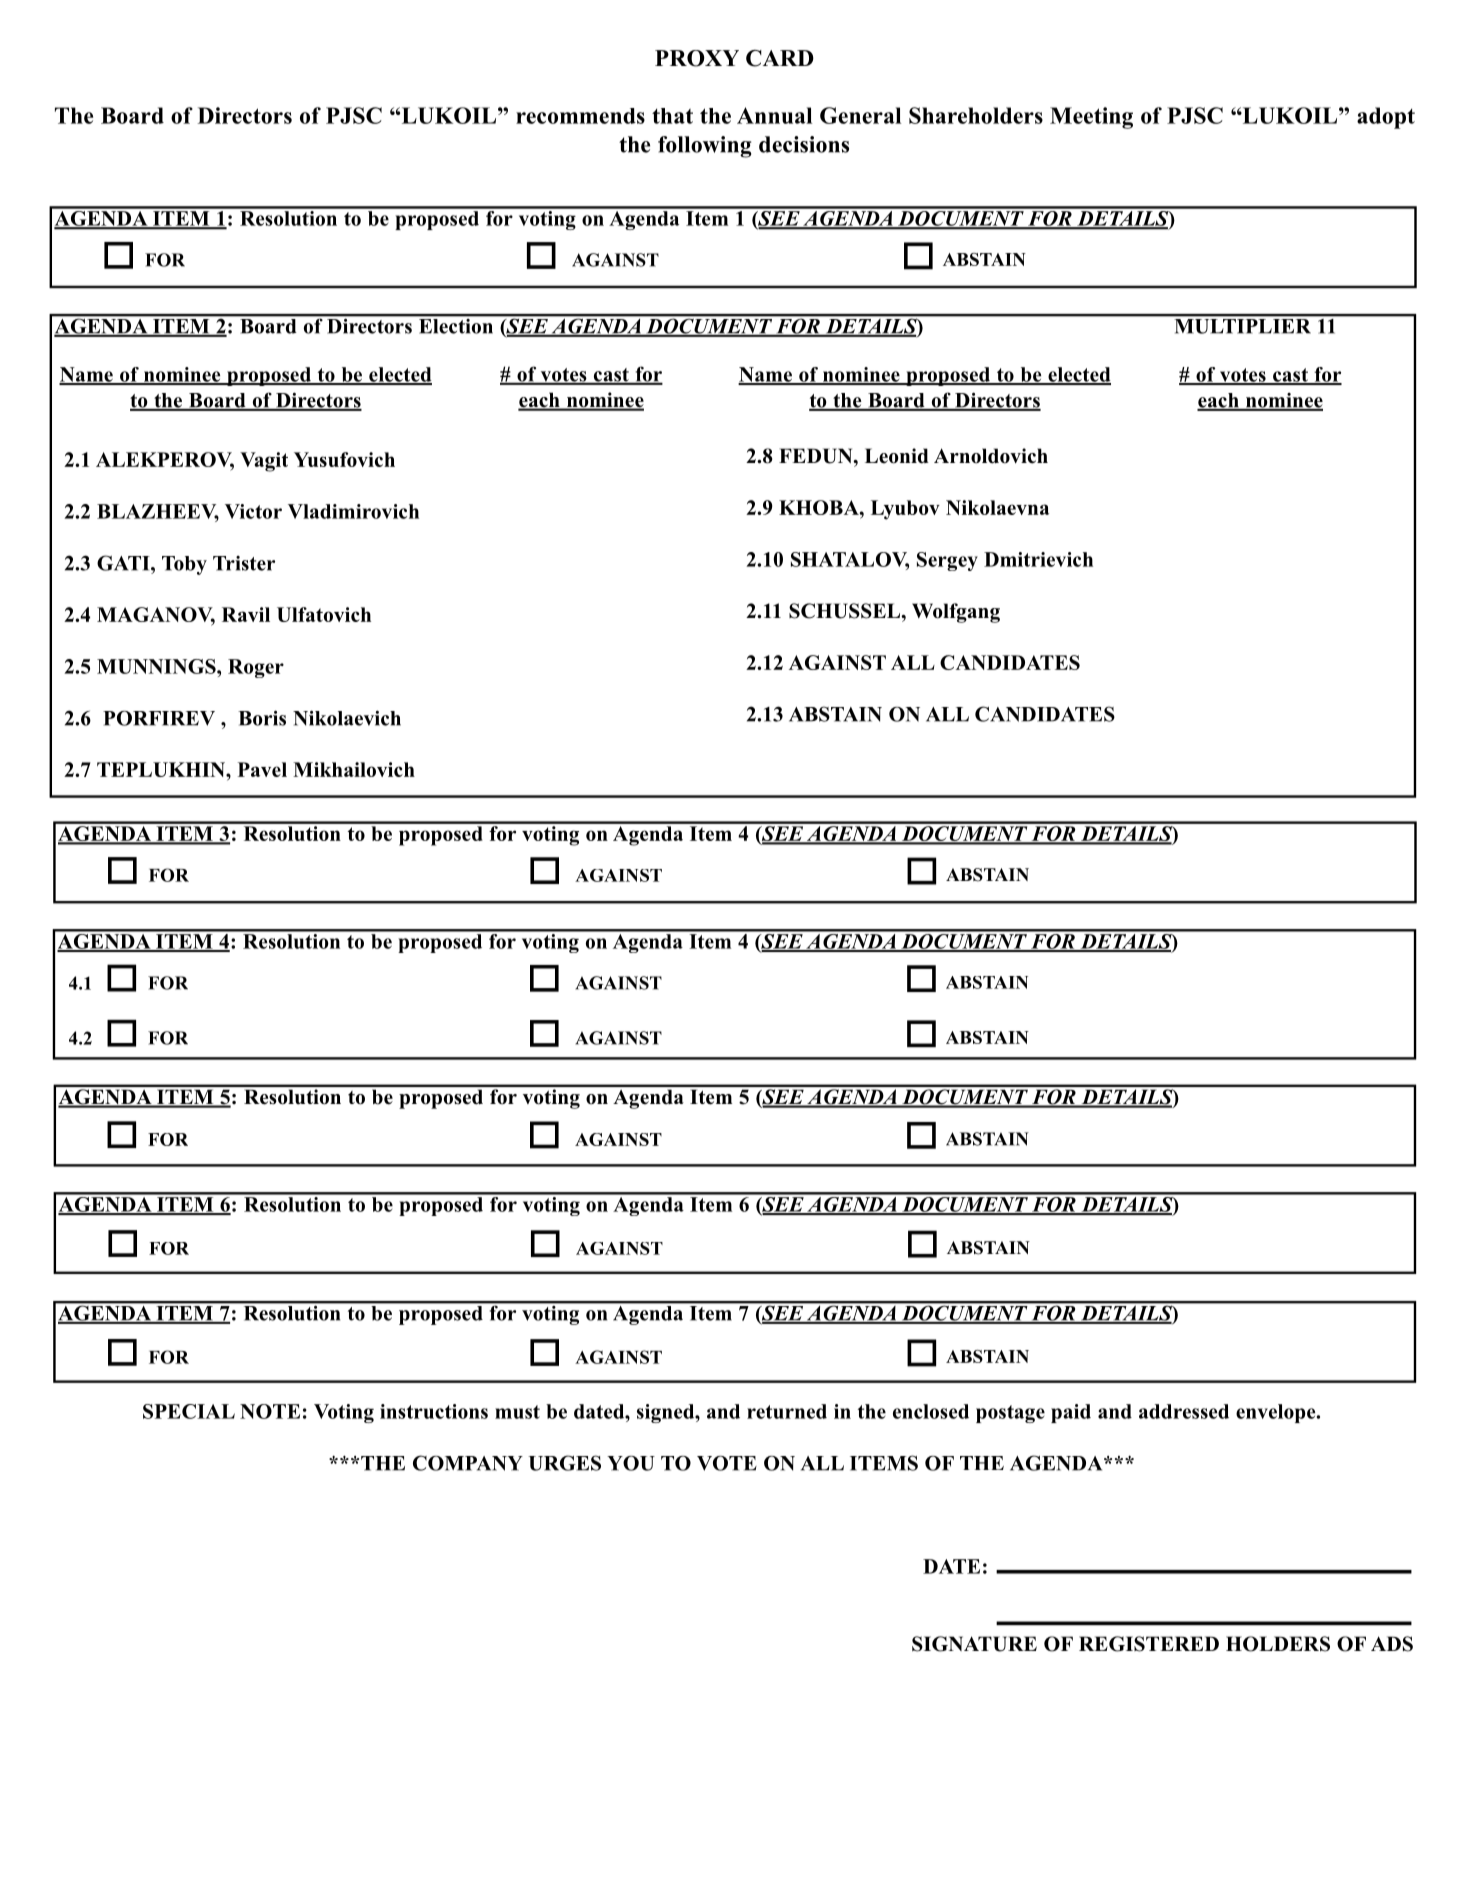 This page has width=1464, height=1894. I want to click on Leonid, so click(897, 456).
